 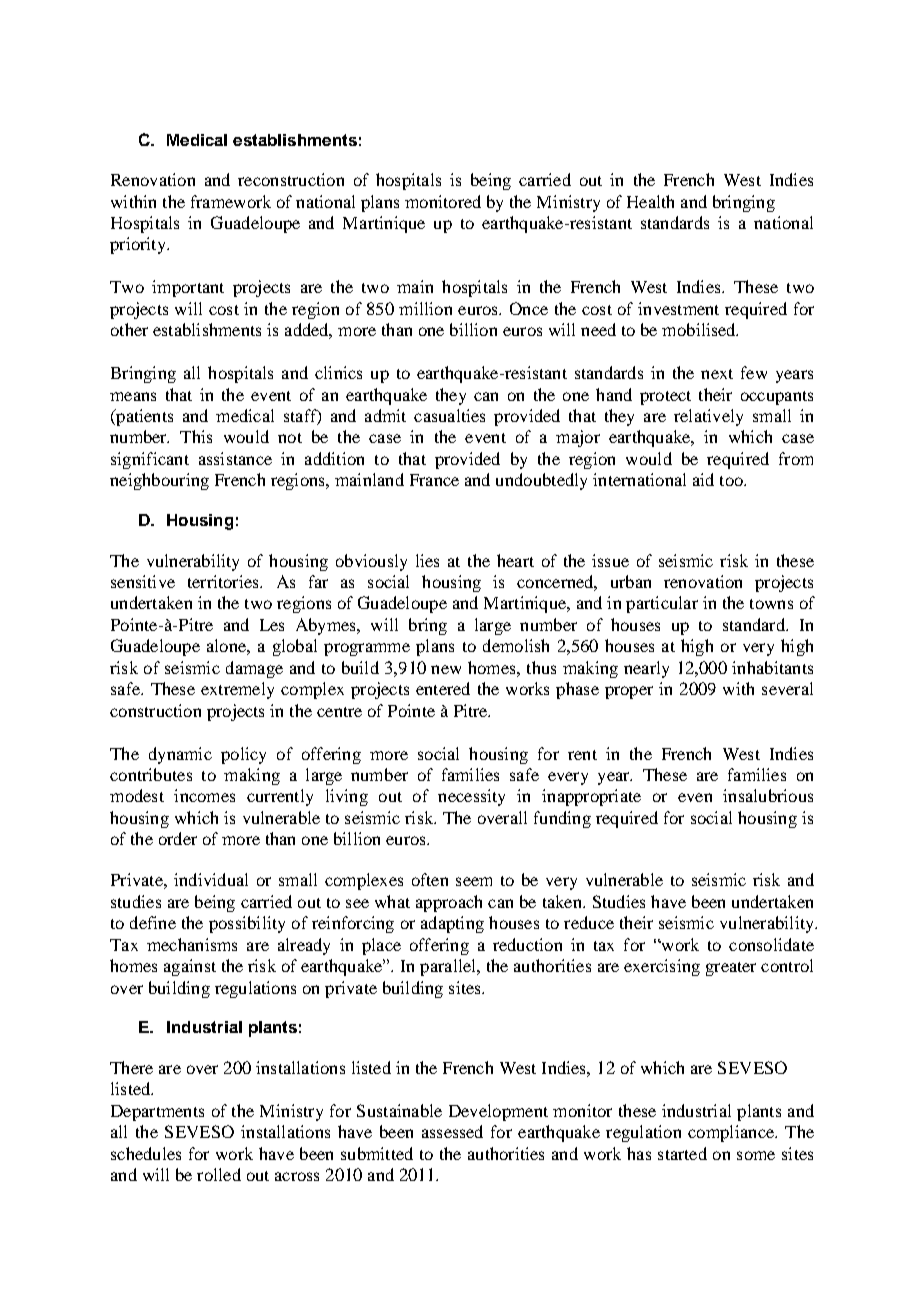 I want to click on consolidate, so click(x=771, y=944).
